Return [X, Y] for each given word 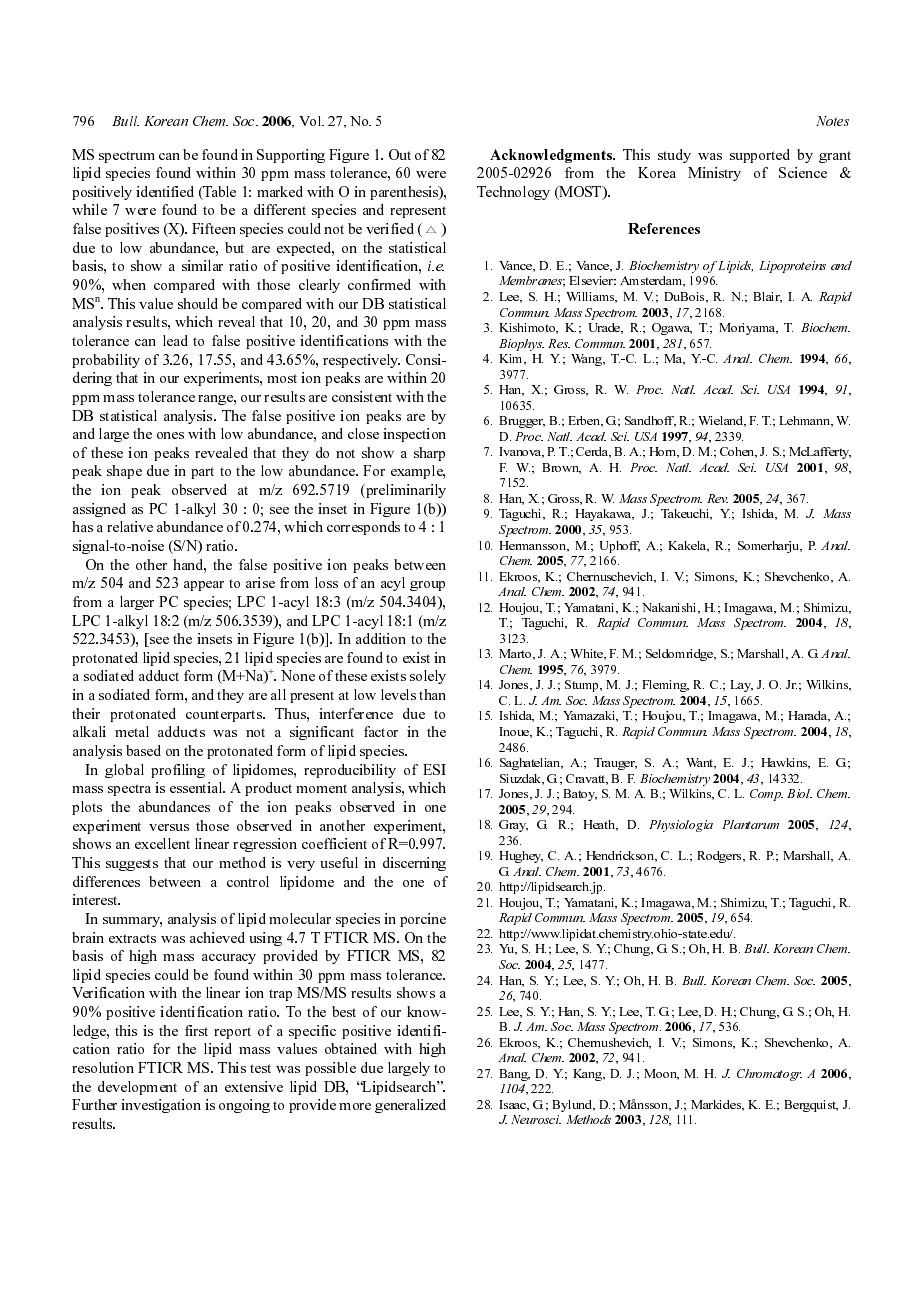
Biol [799, 793]
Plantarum [750, 824]
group [427, 586]
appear [204, 586]
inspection [414, 435]
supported [760, 156]
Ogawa [672, 329]
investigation [161, 1106]
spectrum [127, 157]
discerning [414, 864]
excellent [162, 843]
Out [400, 154]
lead [175, 340]
